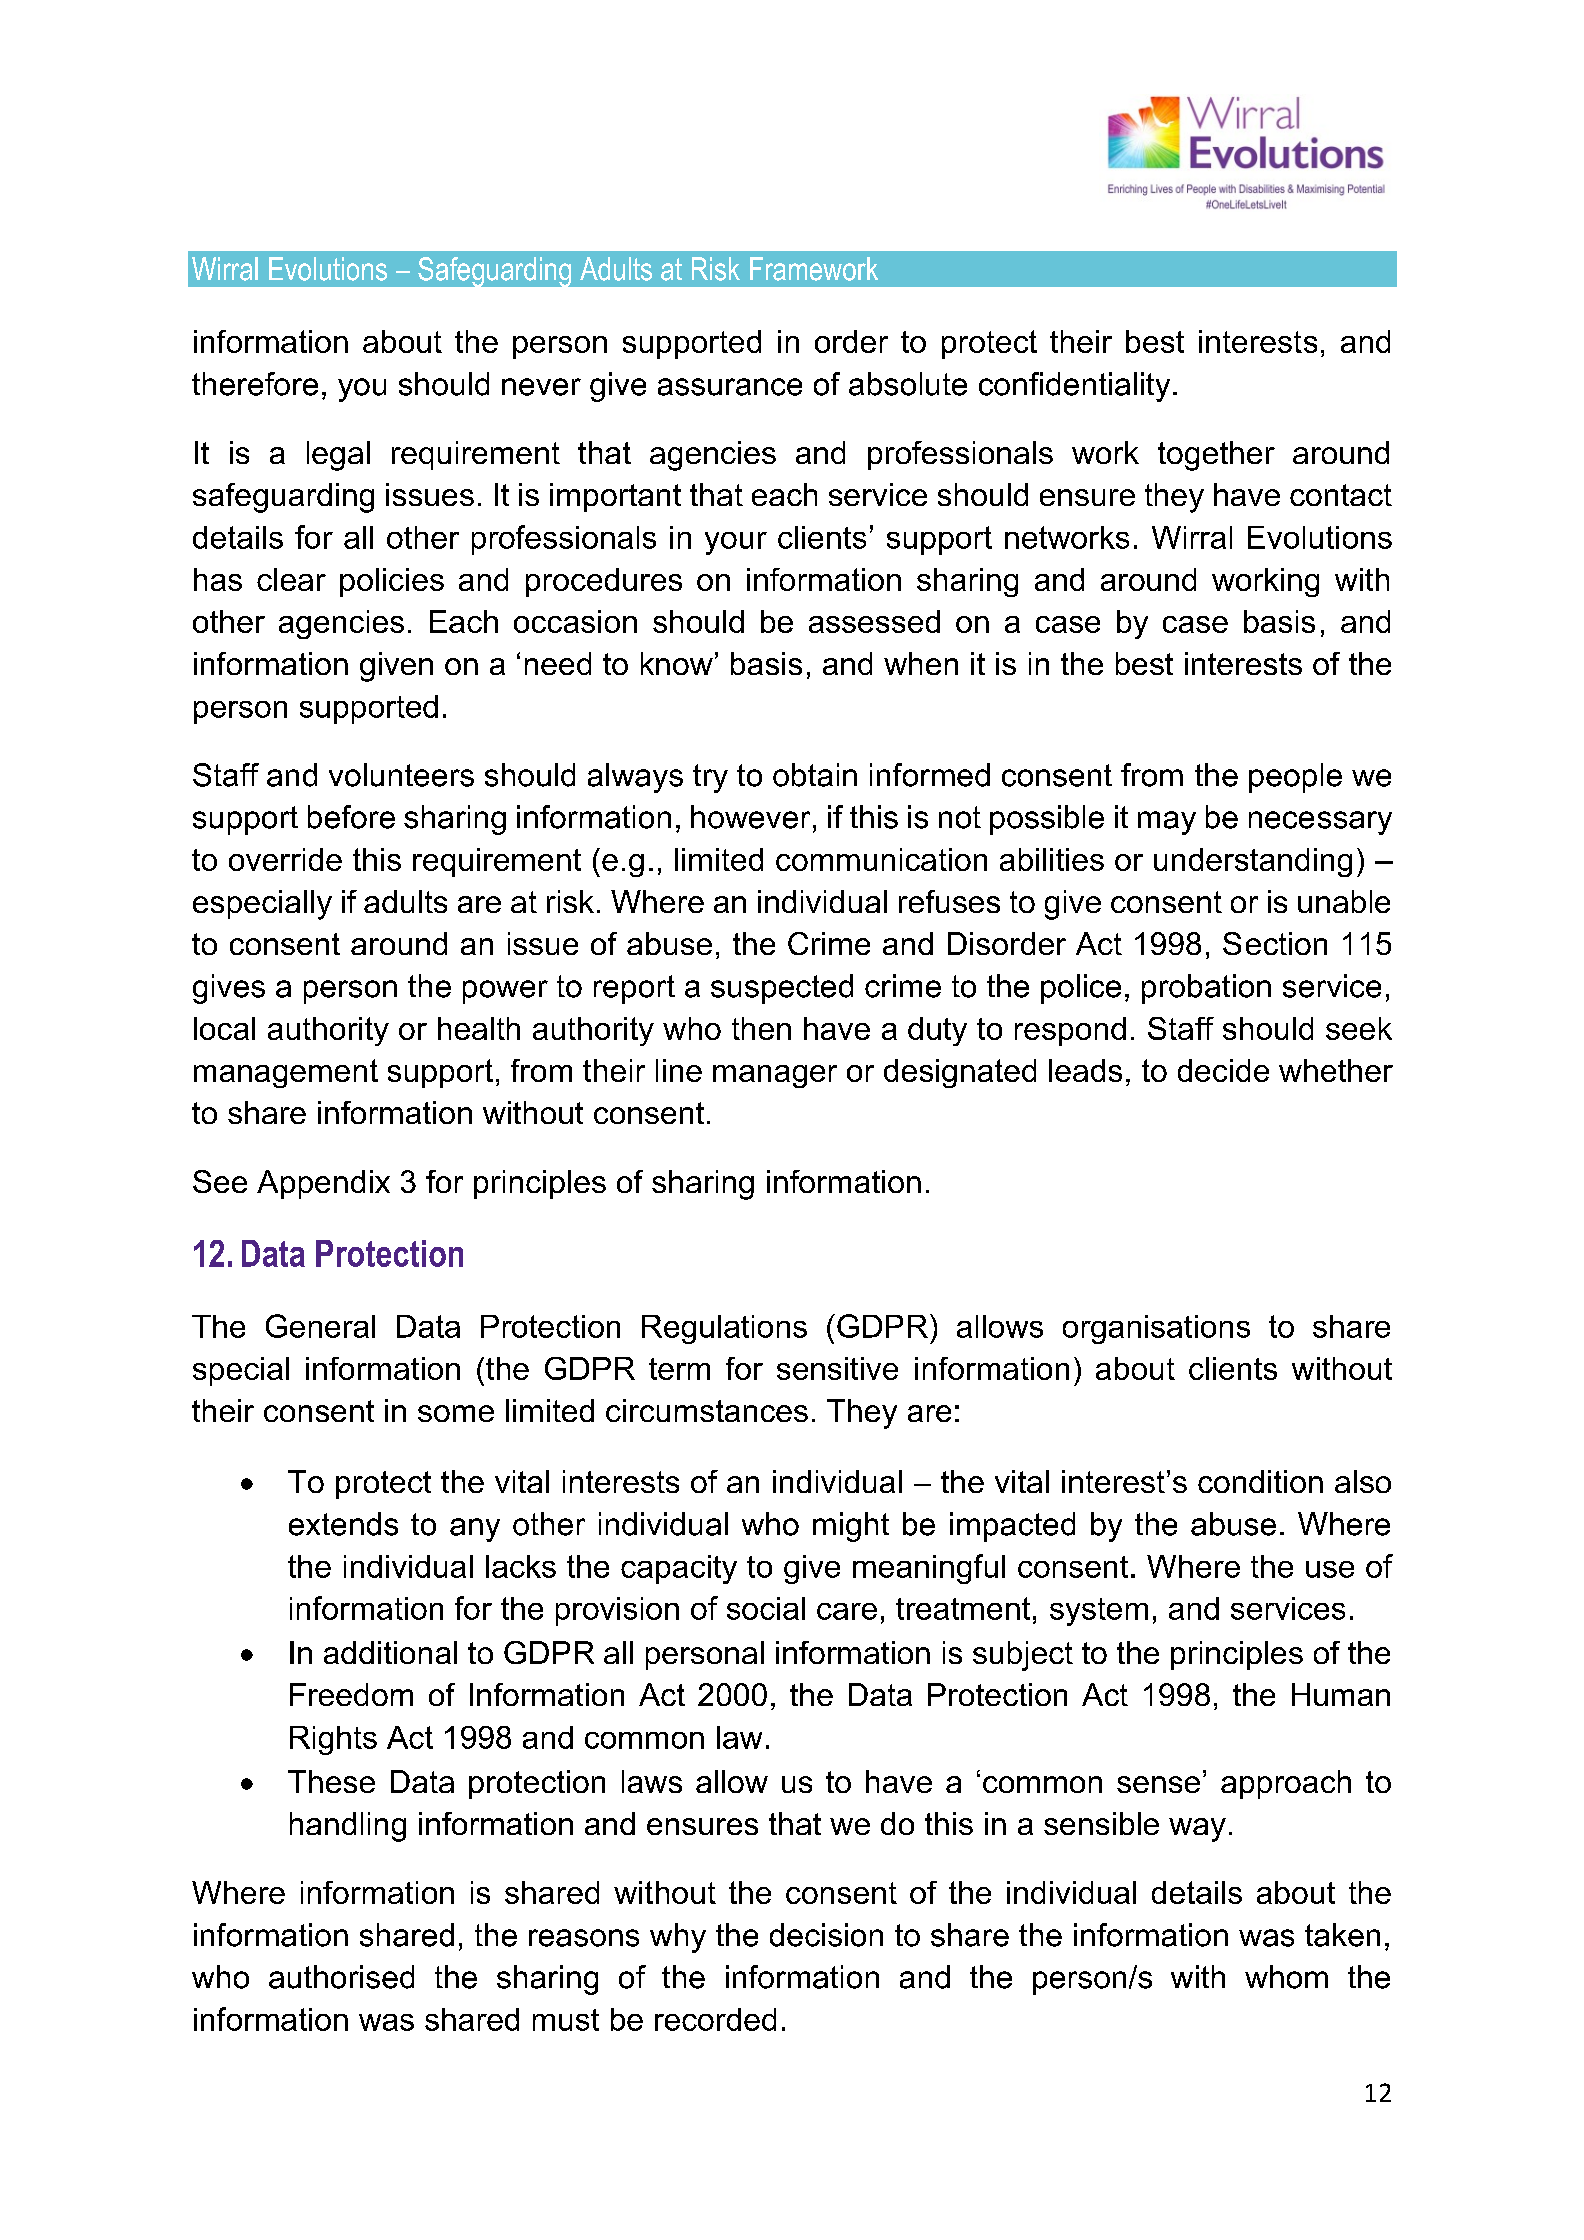 This page has height=2240, width=1584. What do you see at coordinates (826, 1935) in the page?
I see `decision` at bounding box center [826, 1935].
